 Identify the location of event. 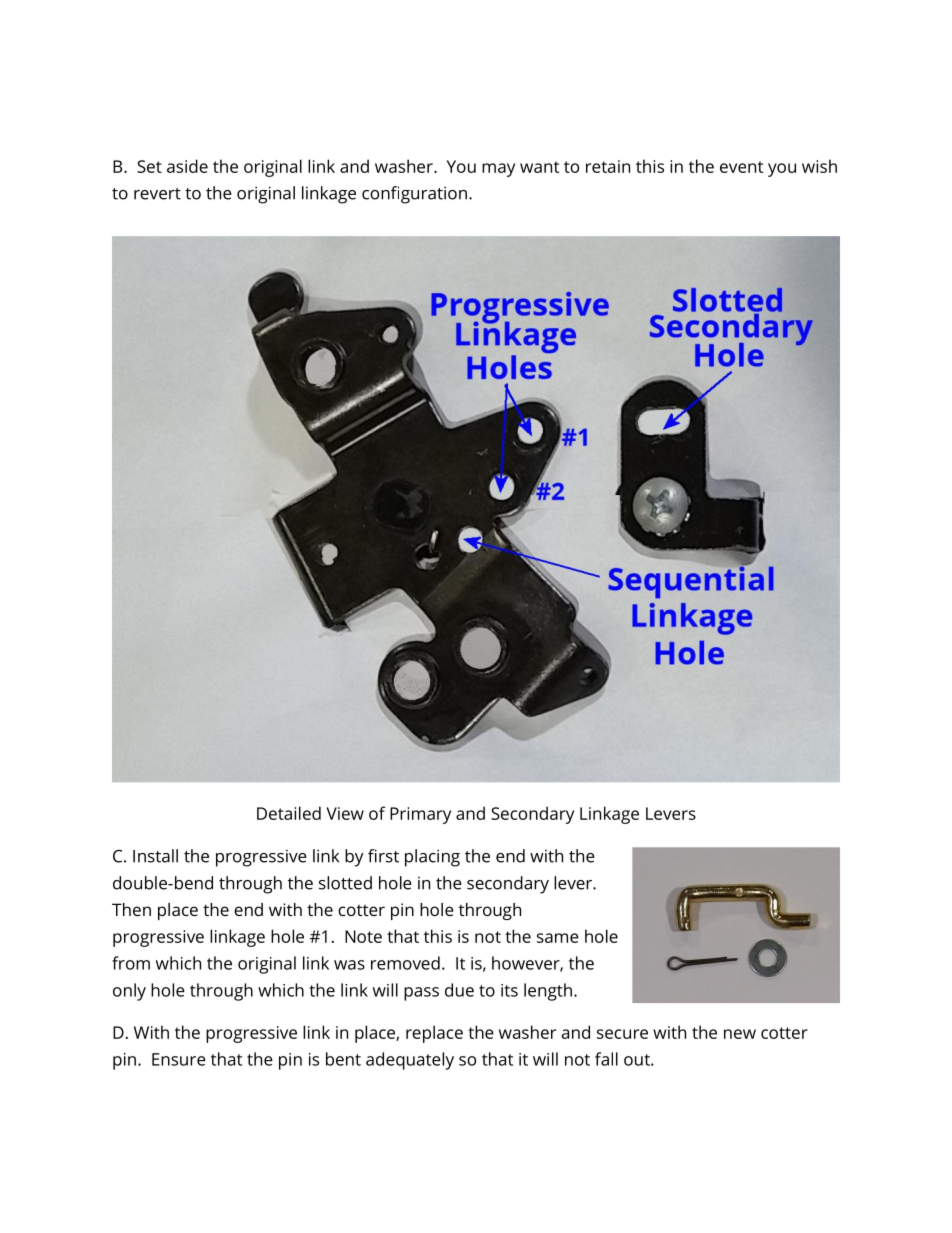
(741, 167).
